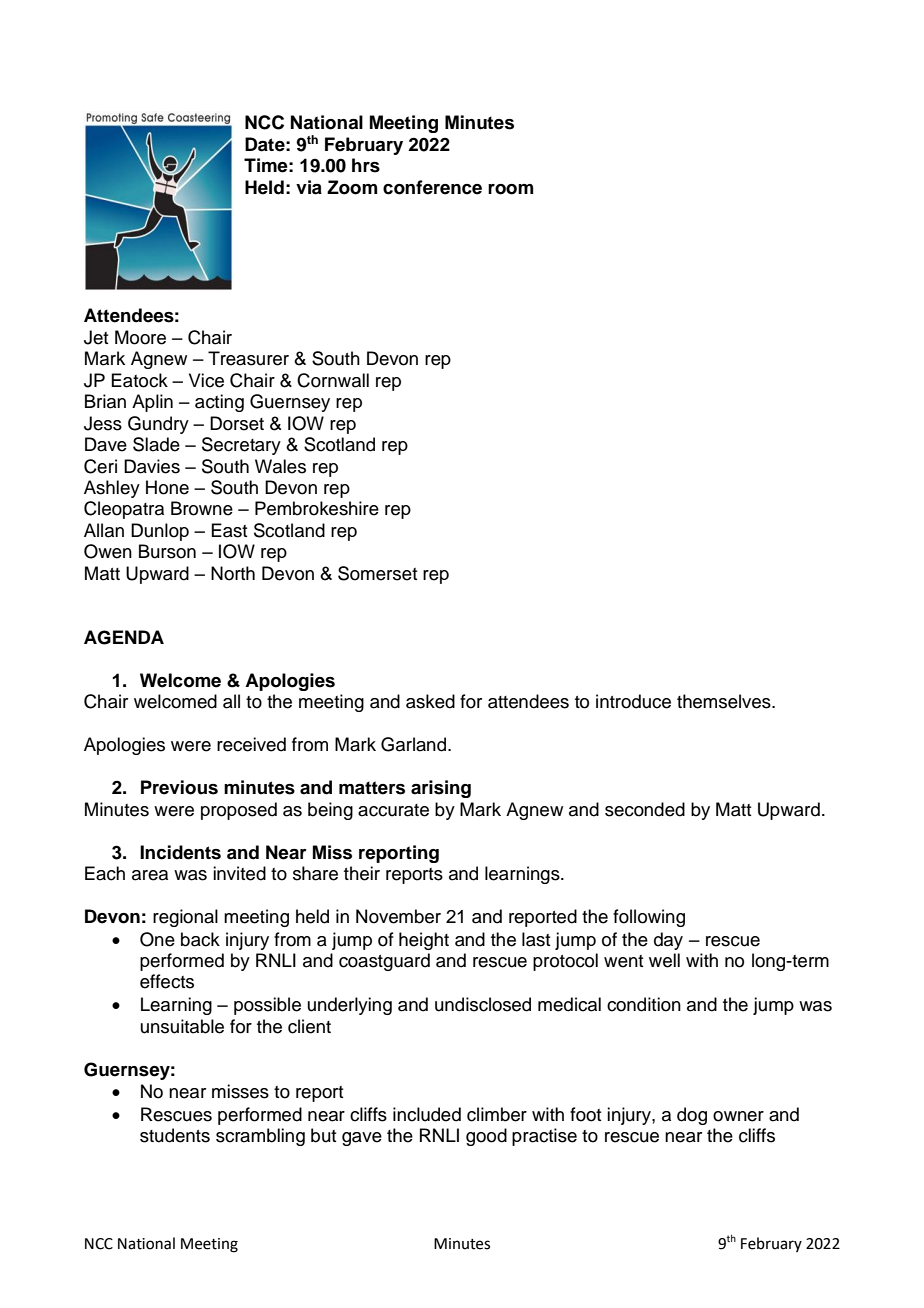 The image size is (924, 1308). Describe the element at coordinates (432, 187) in the page. I see `conference` at that location.
